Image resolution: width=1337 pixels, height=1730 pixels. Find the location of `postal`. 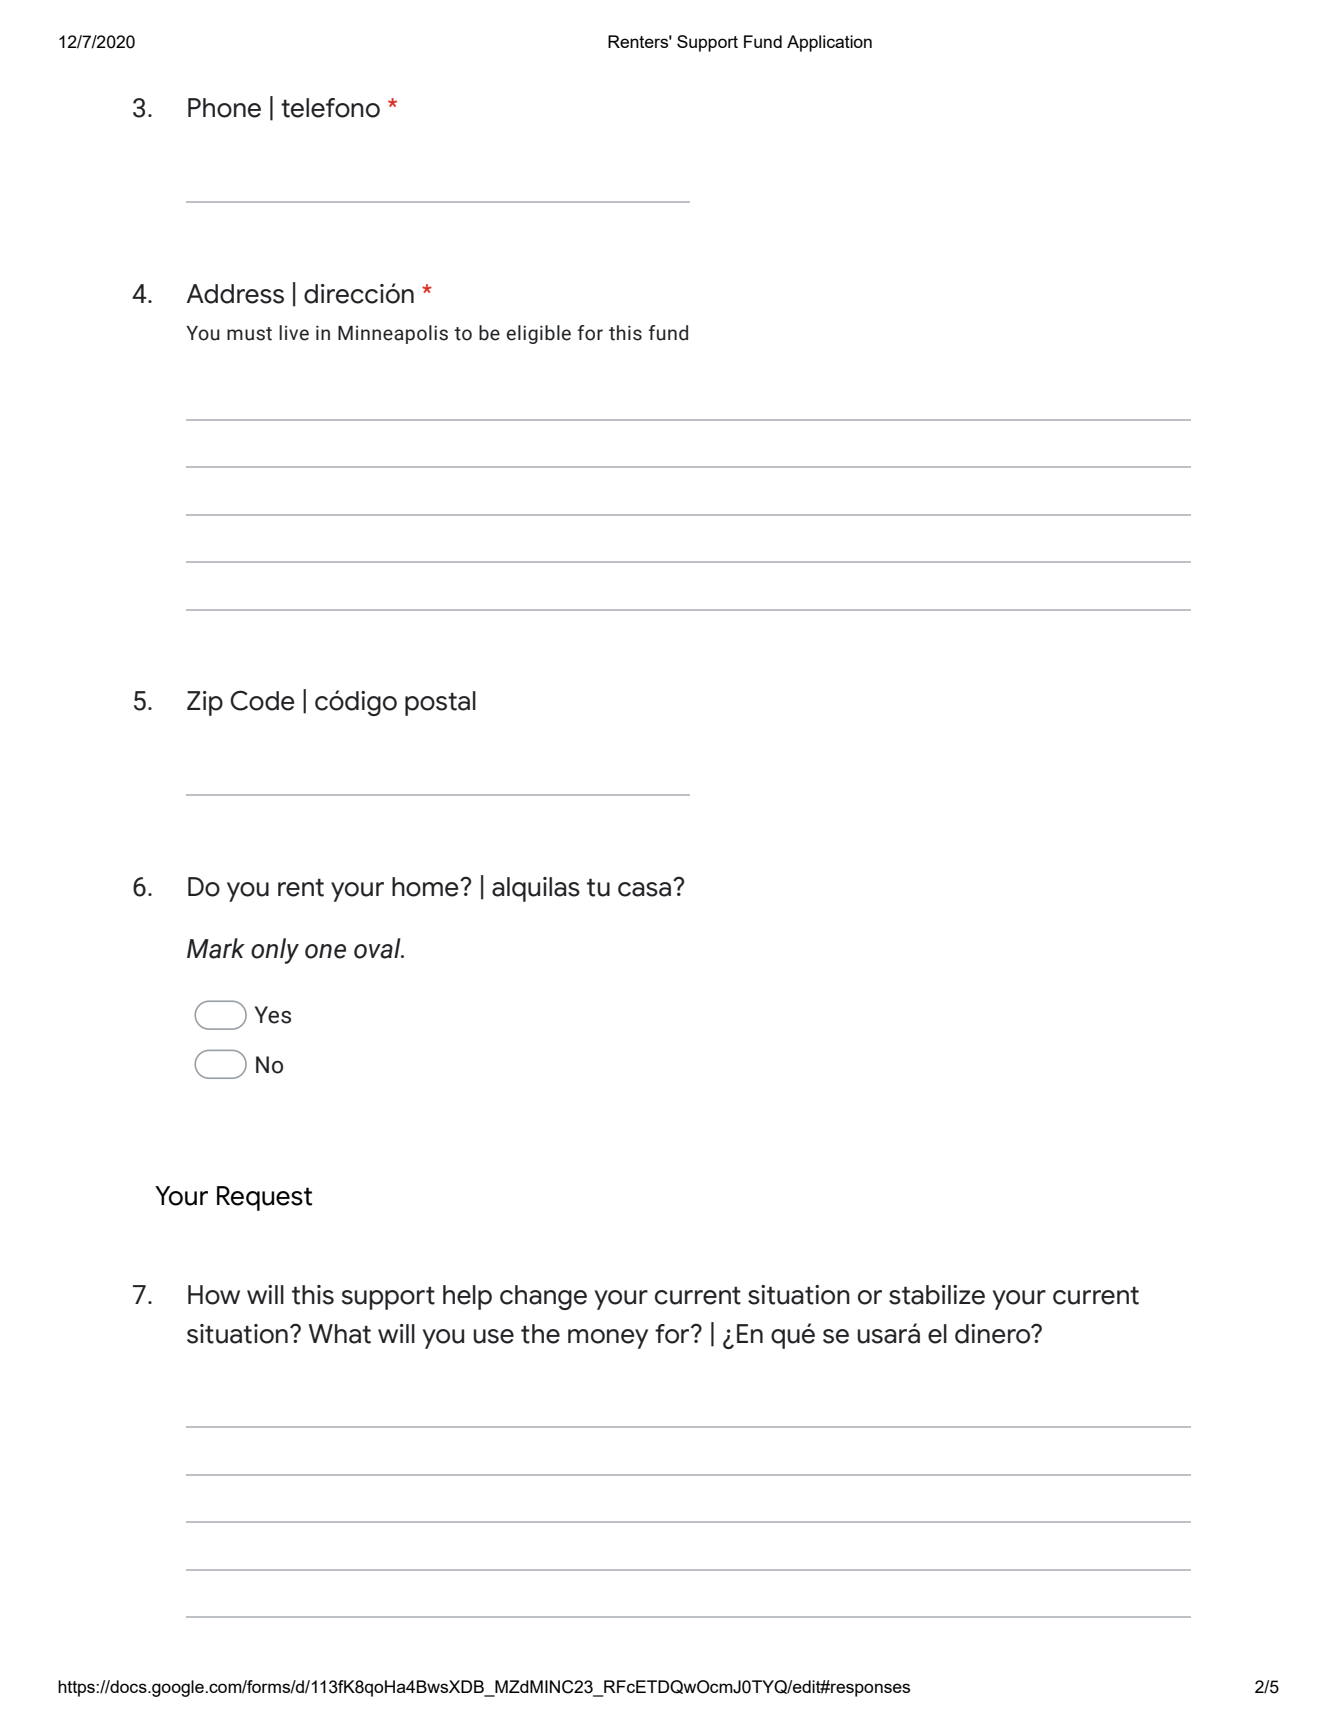

postal is located at coordinates (440, 703).
